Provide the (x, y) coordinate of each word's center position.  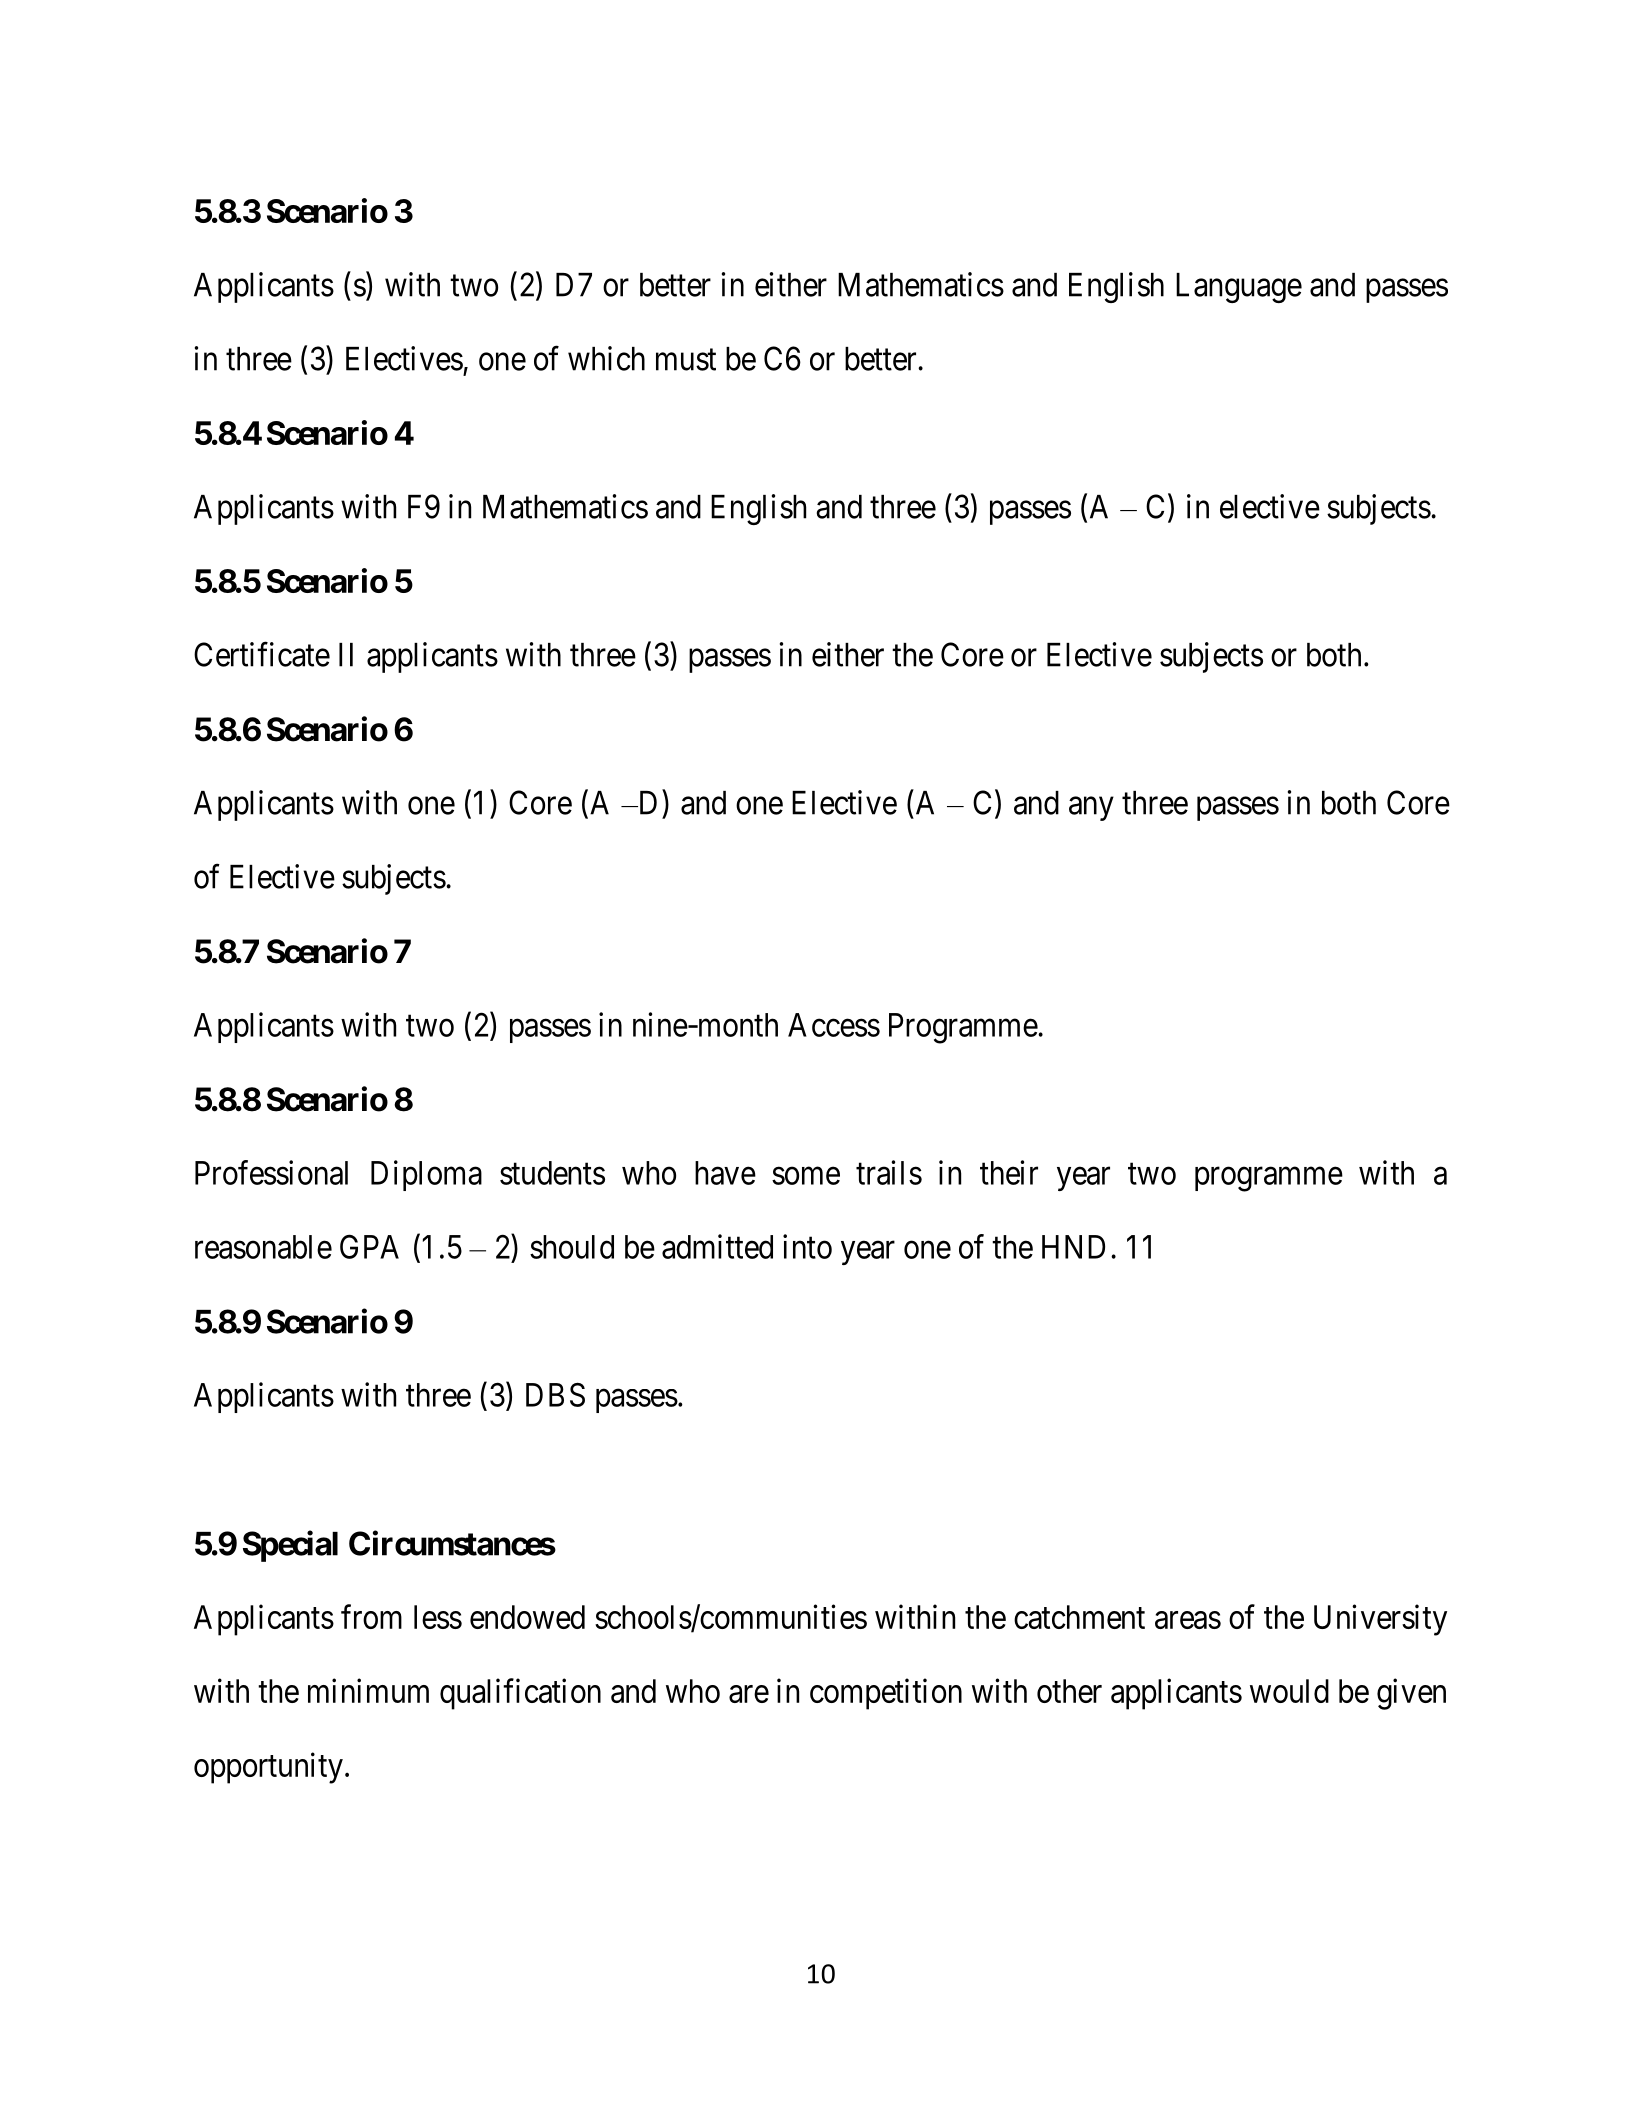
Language (1239, 288)
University (1380, 1620)
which (606, 358)
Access (834, 1025)
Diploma (426, 1175)
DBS (555, 1395)
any (1091, 809)
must (686, 360)
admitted (717, 1246)
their (1009, 1172)
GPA (369, 1246)
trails (889, 1172)
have (725, 1173)
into (807, 1246)
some (806, 1176)
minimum (368, 1690)
